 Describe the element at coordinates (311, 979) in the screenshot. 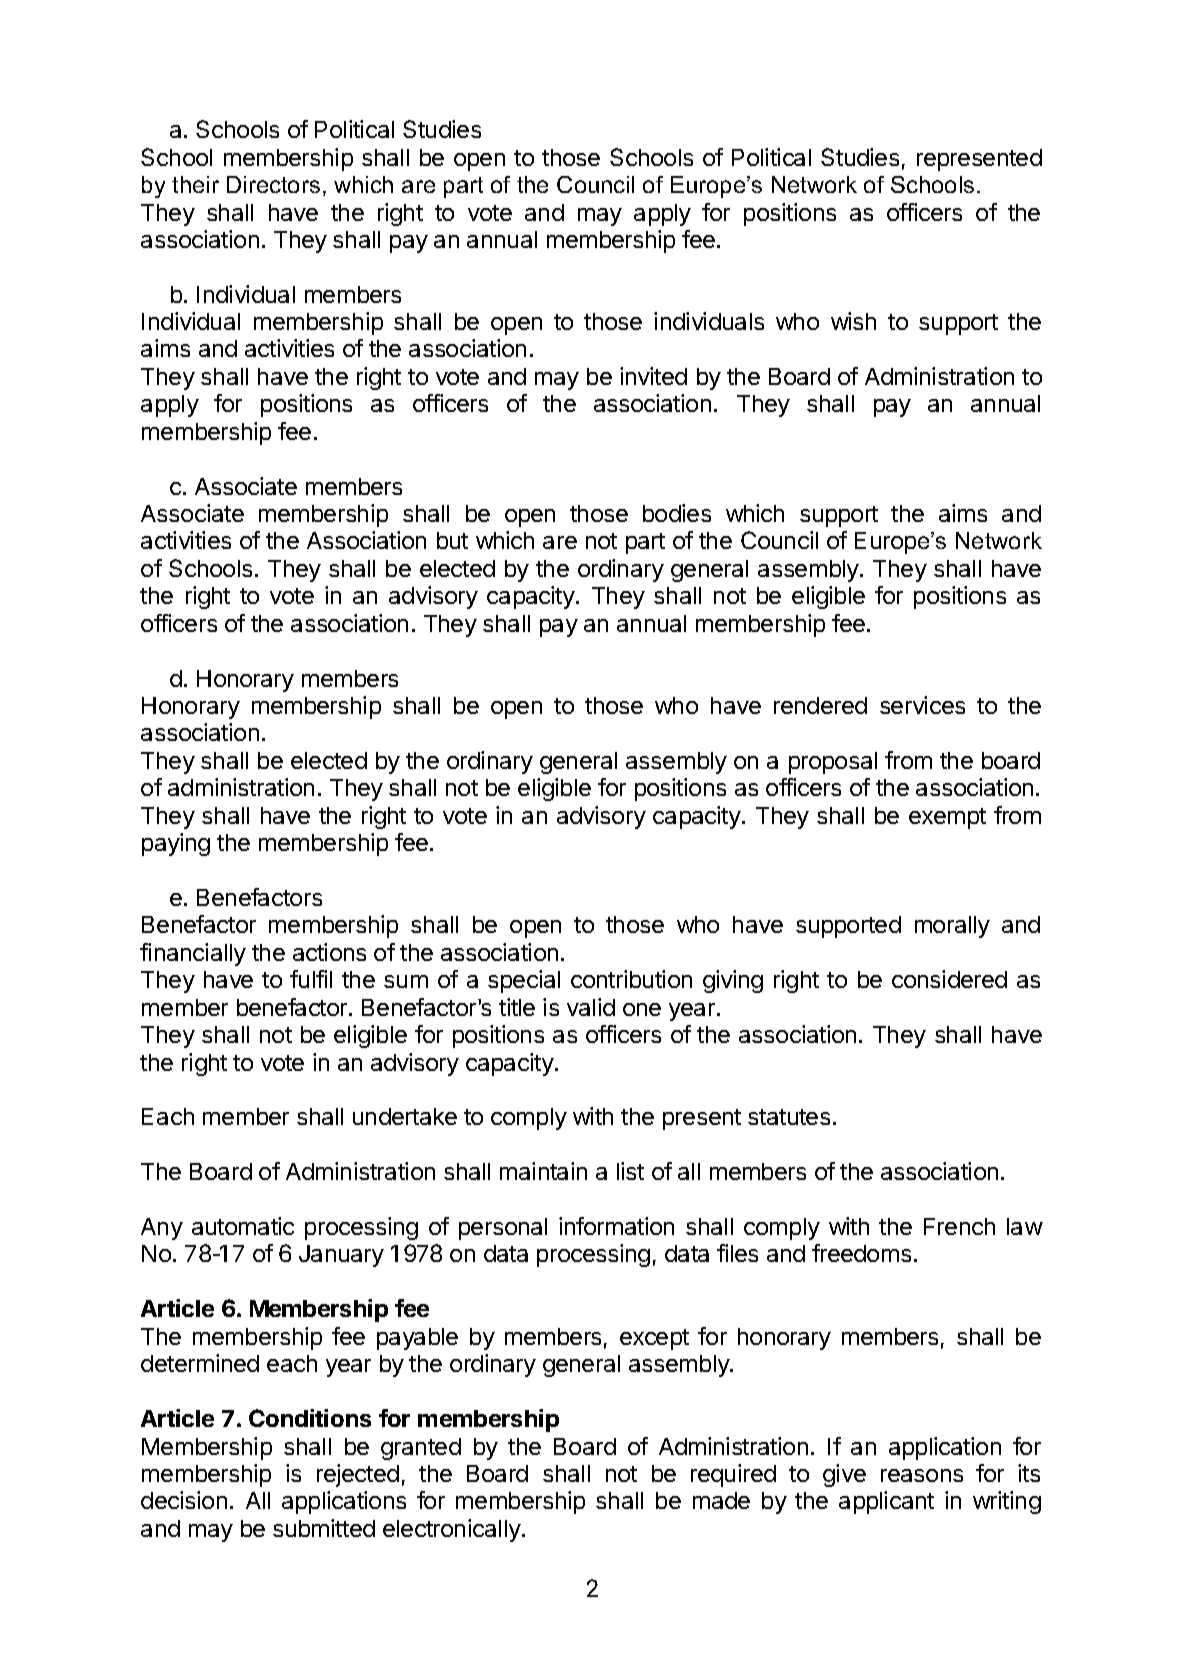

I see `fulfil` at that location.
